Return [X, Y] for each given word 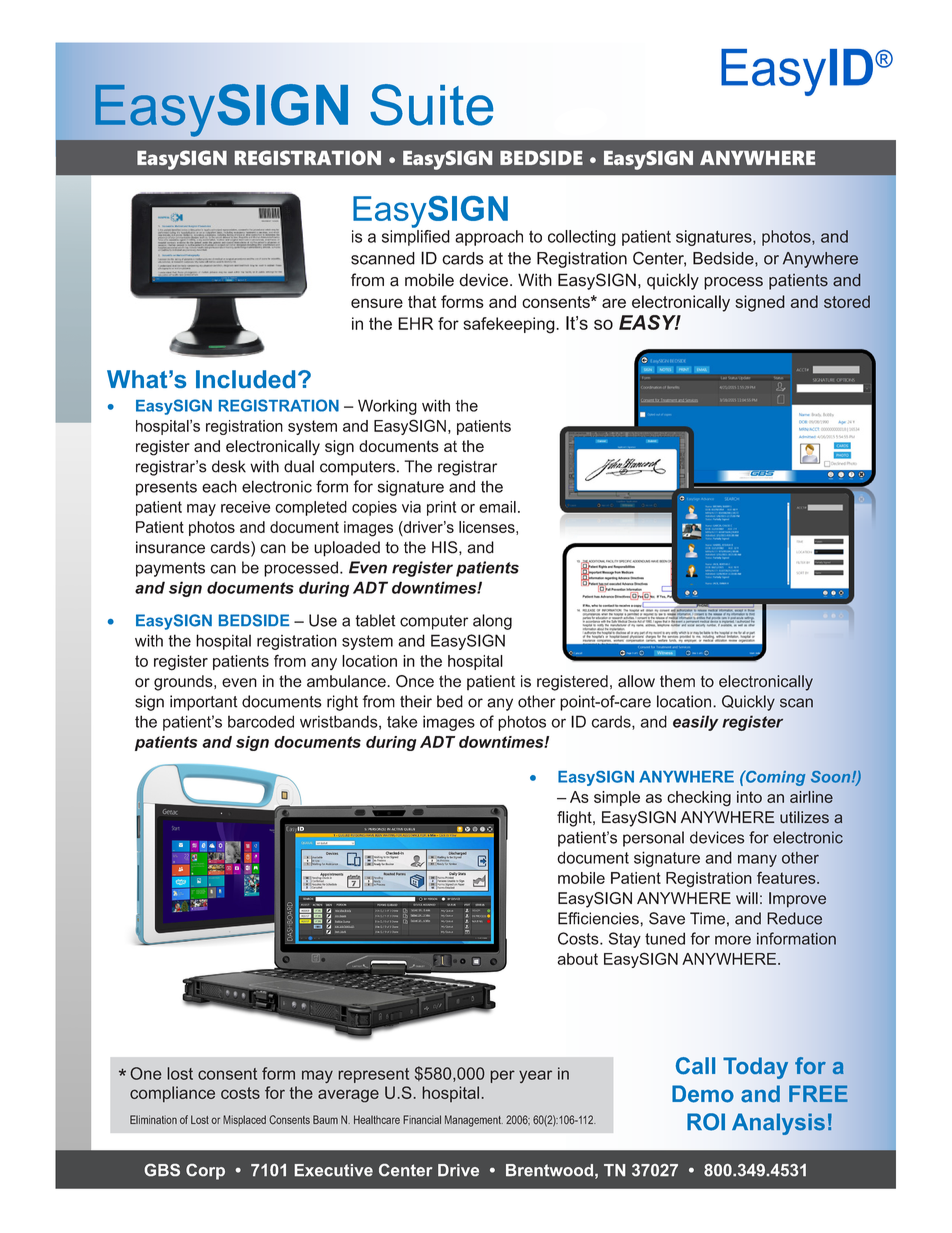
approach [489, 238]
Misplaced [244, 1121]
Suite [431, 105]
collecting [582, 238]
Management [474, 1121]
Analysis [778, 1124]
